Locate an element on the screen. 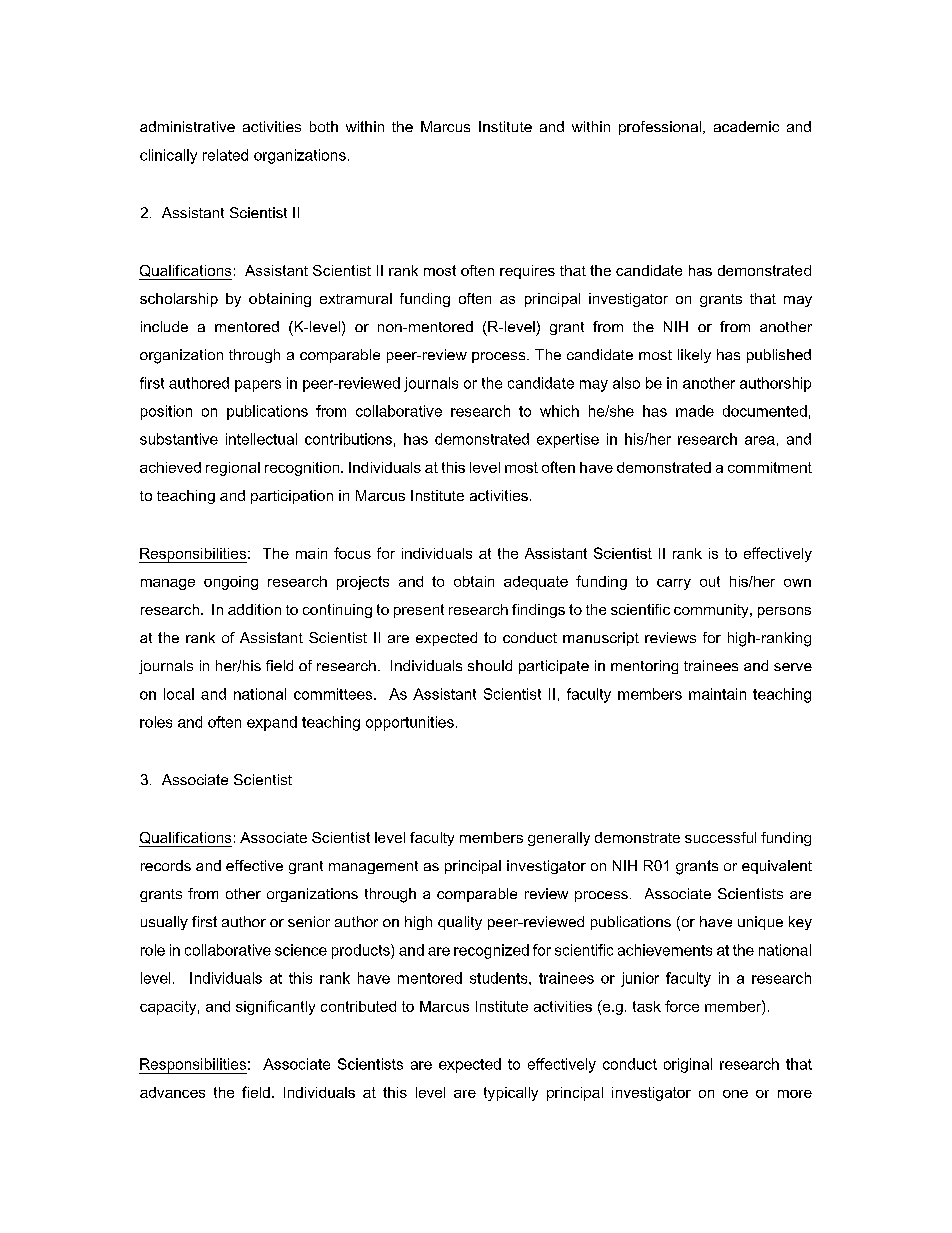 Image resolution: width=952 pixels, height=1233 pixels. related is located at coordinates (225, 155).
